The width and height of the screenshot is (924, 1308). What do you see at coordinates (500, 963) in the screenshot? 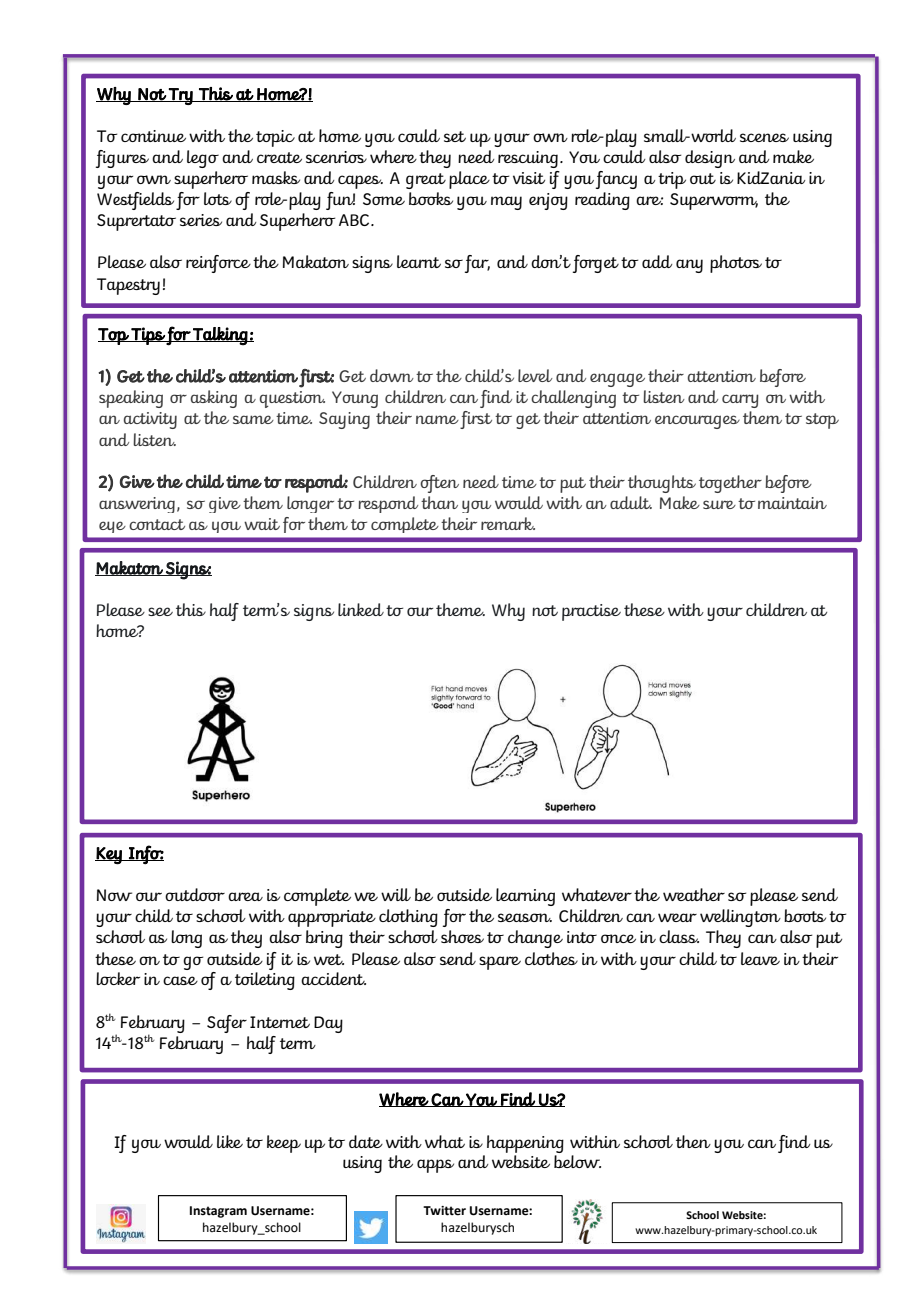
I see `spare` at bounding box center [500, 963].
